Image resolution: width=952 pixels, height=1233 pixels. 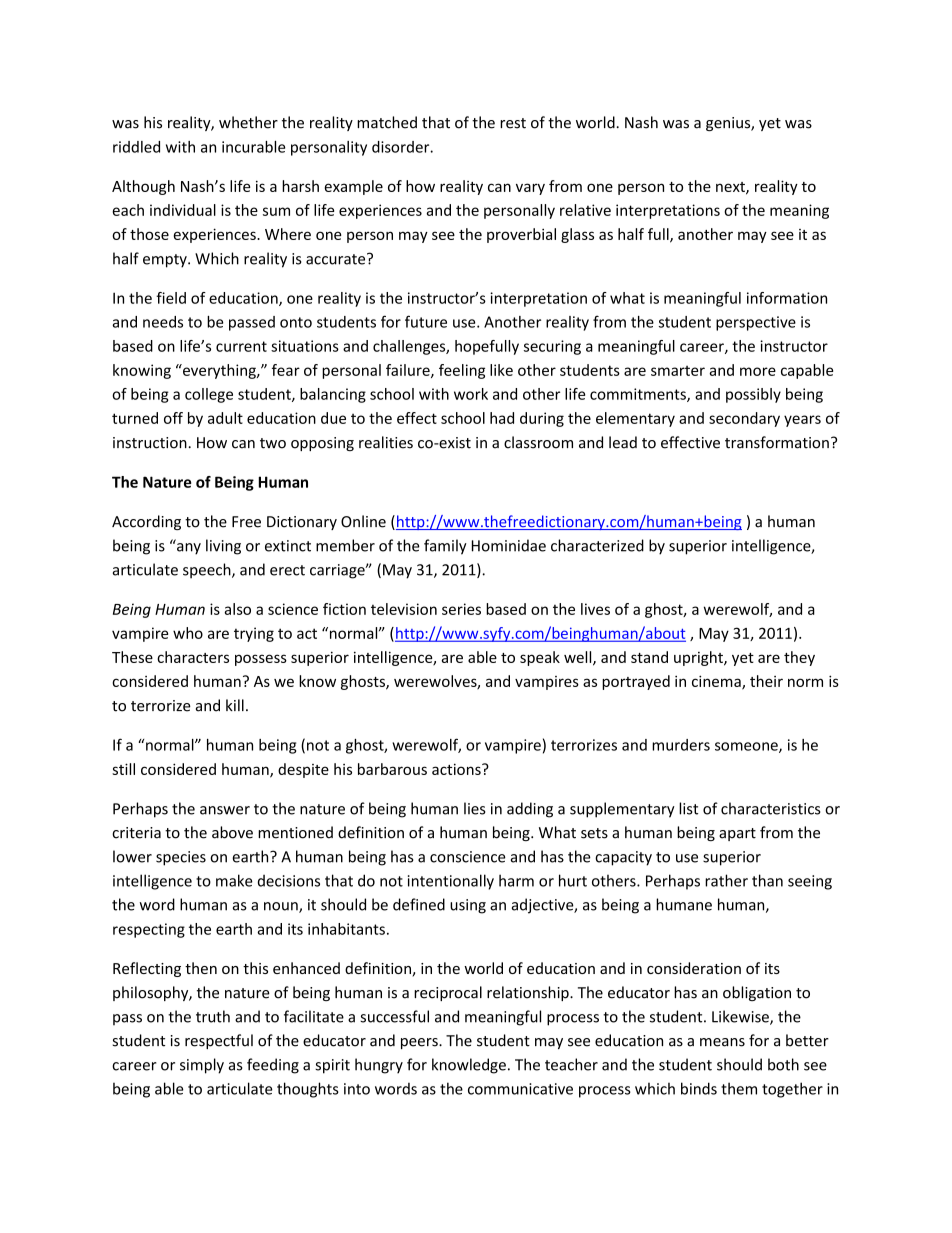 I want to click on actions, so click(x=457, y=769).
